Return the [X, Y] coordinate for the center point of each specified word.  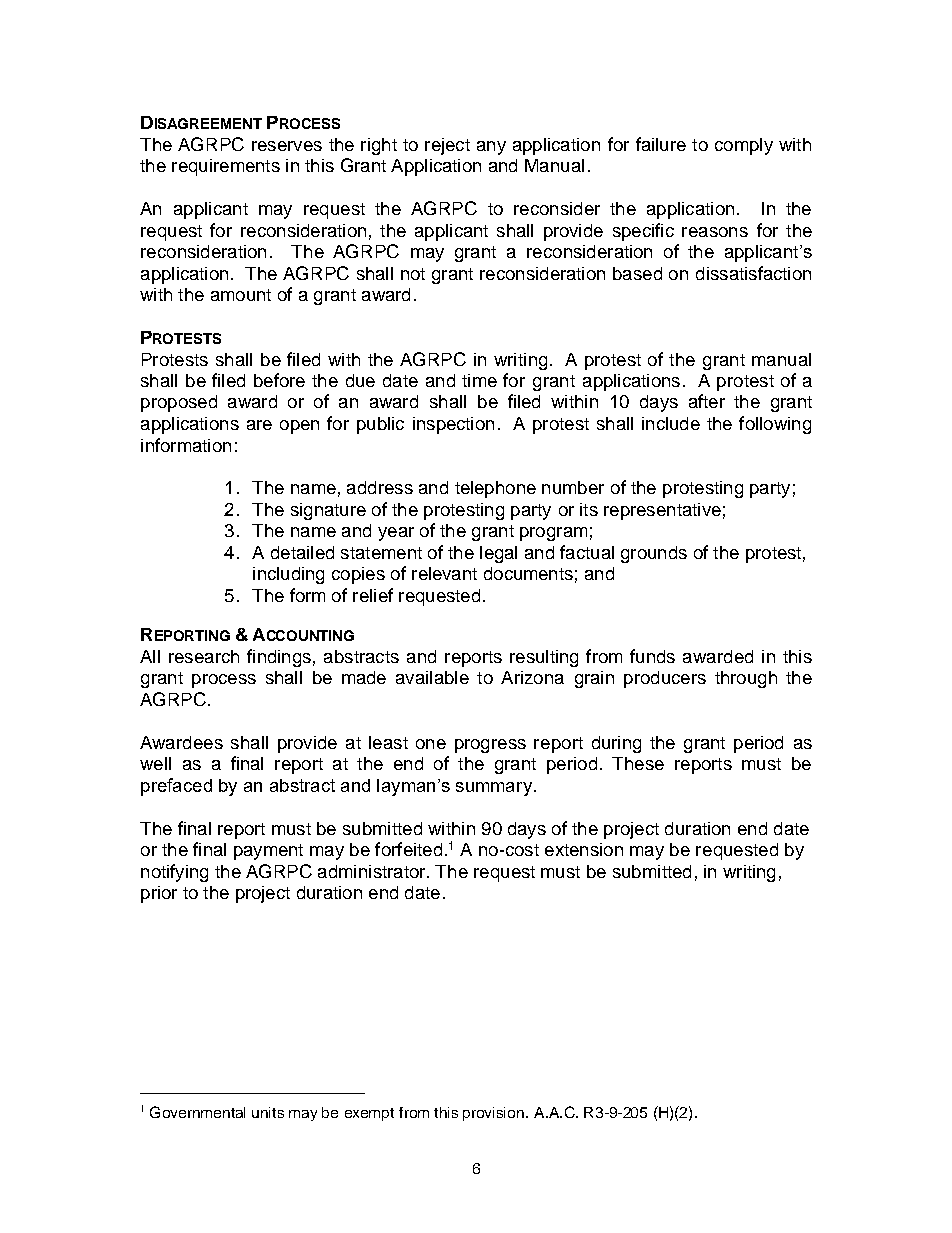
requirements [226, 167]
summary [494, 789]
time [479, 380]
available [432, 677]
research [204, 656]
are [259, 425]
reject [447, 146]
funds [652, 656]
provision [495, 1114]
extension [584, 849]
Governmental [197, 1112]
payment [268, 852]
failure [661, 144]
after [707, 401]
